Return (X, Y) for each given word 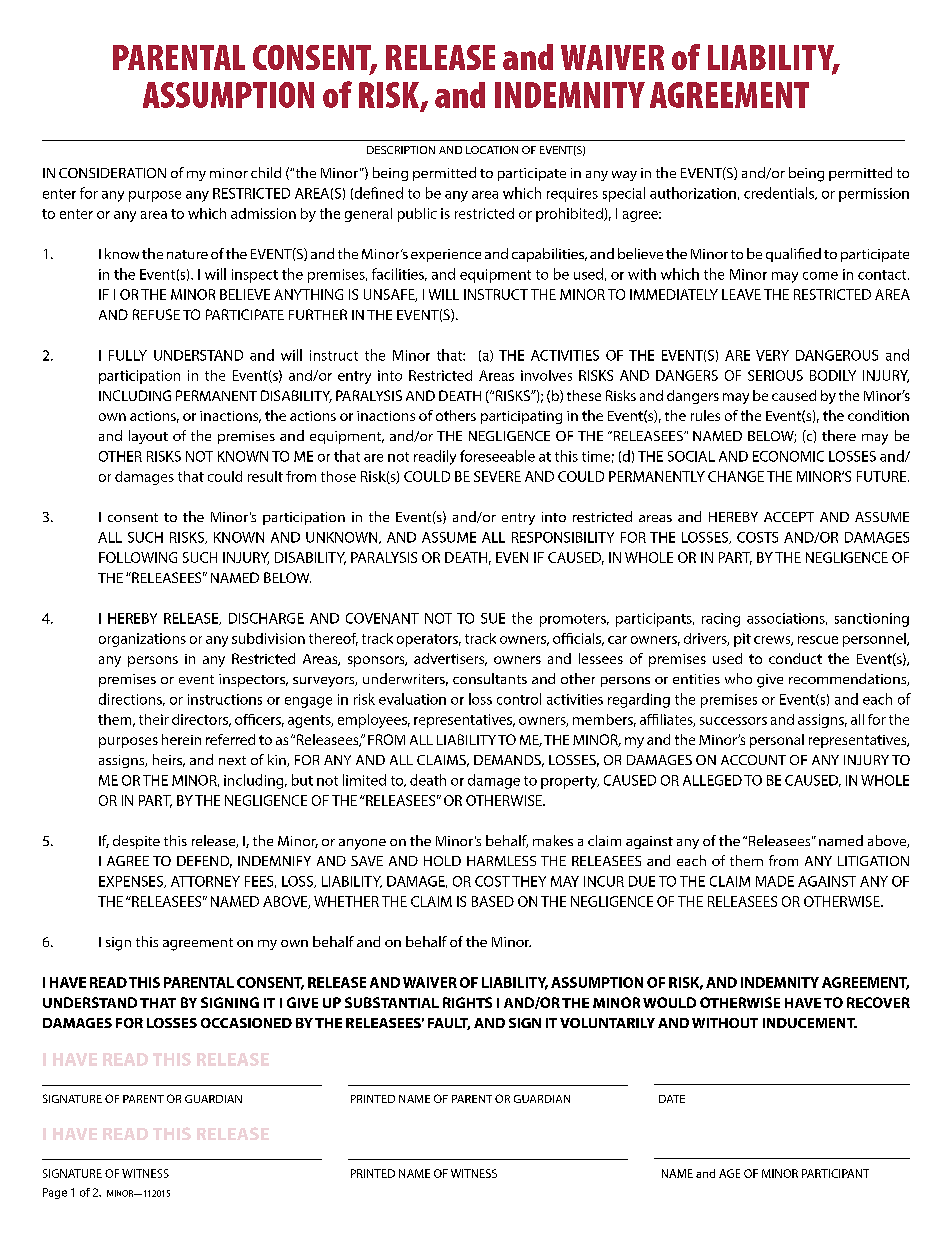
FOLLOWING (138, 557)
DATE (672, 1099)
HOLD (442, 861)
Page (55, 1193)
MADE (775, 881)
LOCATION (492, 150)
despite (136, 842)
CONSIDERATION (112, 173)
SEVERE (497, 476)
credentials (780, 193)
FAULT (449, 1024)
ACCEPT (789, 517)
